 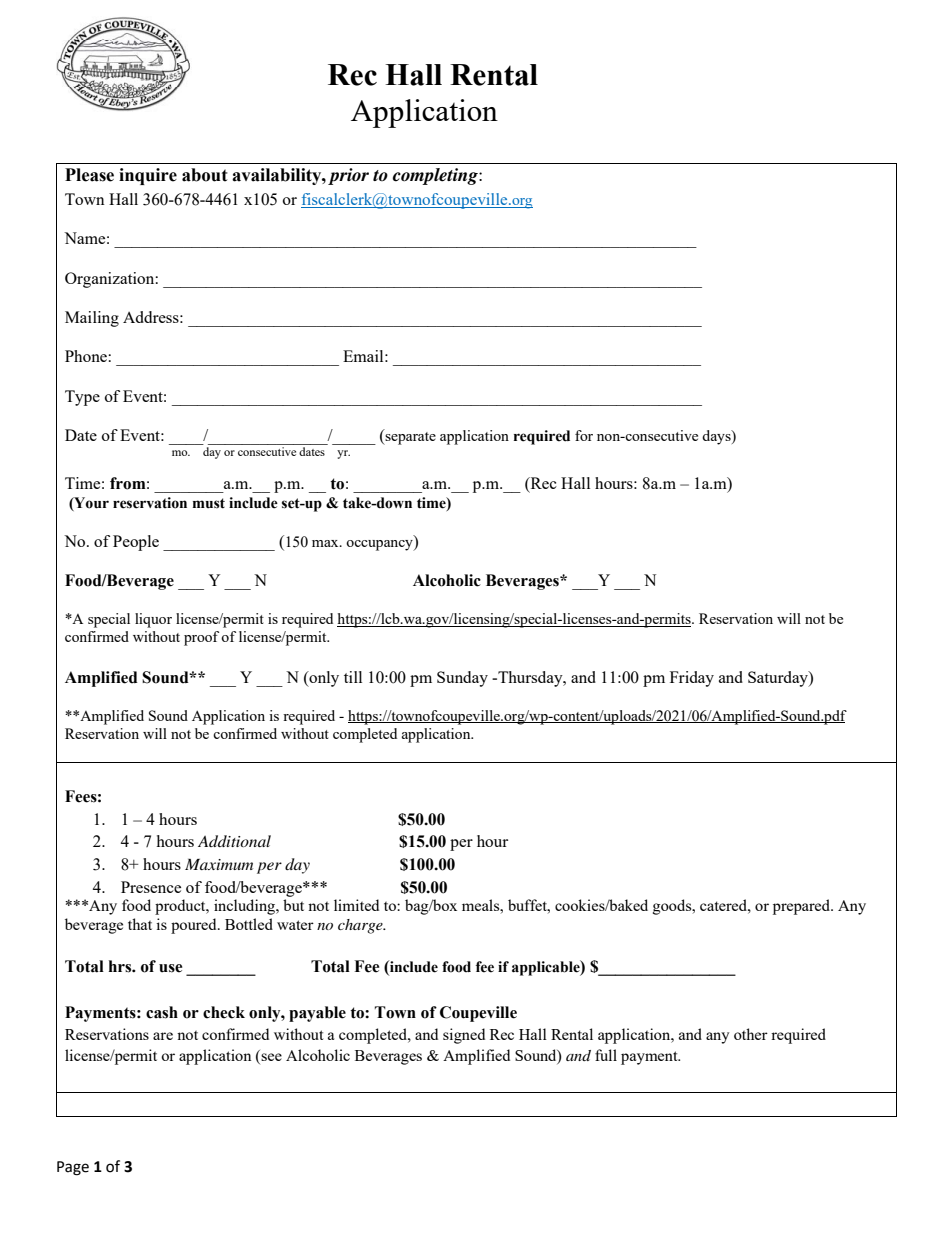 I want to click on completing, so click(x=436, y=176).
